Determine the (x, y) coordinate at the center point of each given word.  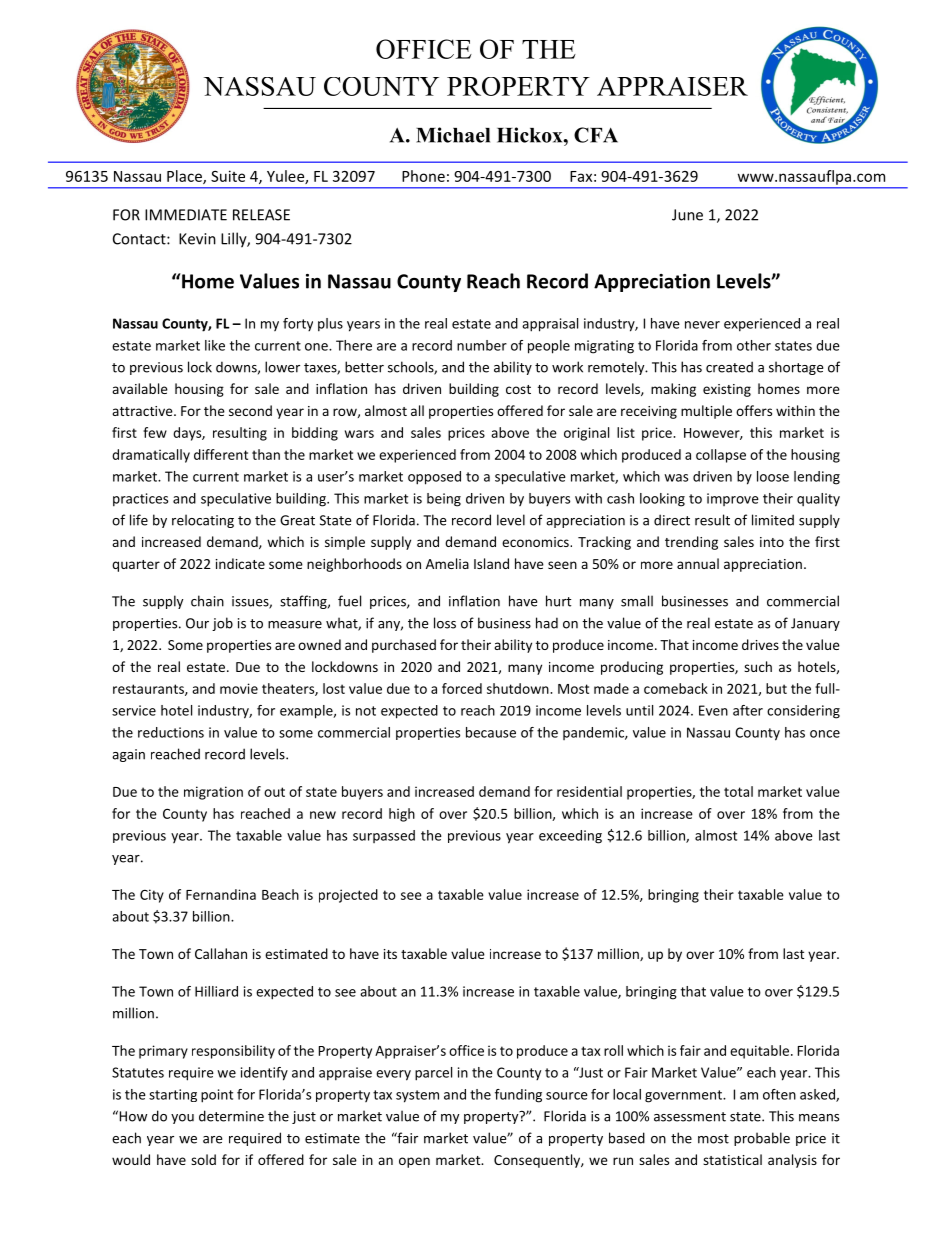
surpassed (384, 836)
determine (231, 1116)
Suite (228, 176)
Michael (453, 135)
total (738, 791)
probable (762, 1139)
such (758, 666)
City (152, 896)
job (222, 624)
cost (518, 389)
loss (445, 623)
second (250, 410)
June (687, 215)
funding (518, 1096)
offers (754, 410)
